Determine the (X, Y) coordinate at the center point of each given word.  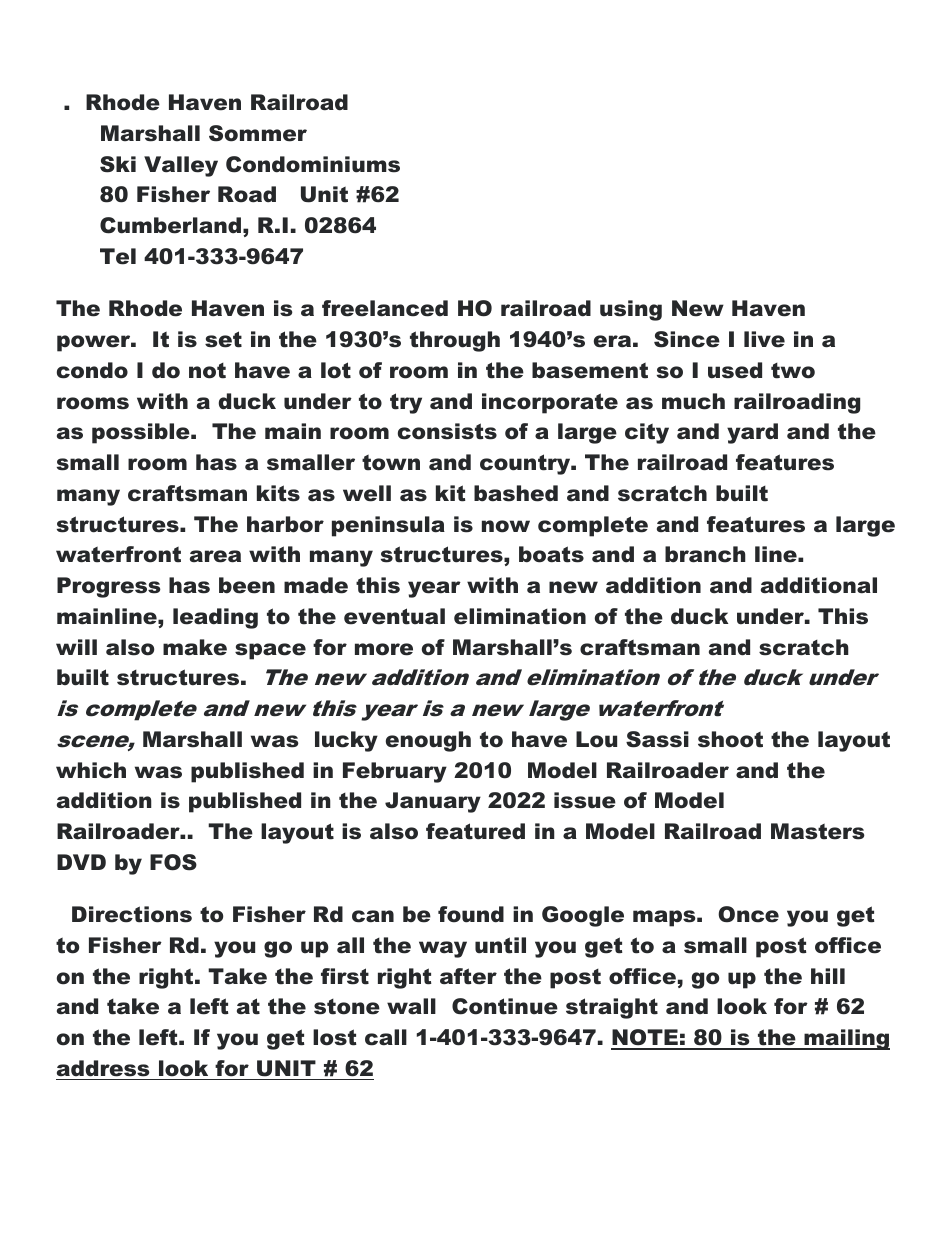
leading (215, 618)
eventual (394, 616)
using (631, 310)
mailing (846, 1039)
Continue (505, 1006)
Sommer (258, 133)
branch (705, 554)
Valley (181, 166)
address (103, 1068)
